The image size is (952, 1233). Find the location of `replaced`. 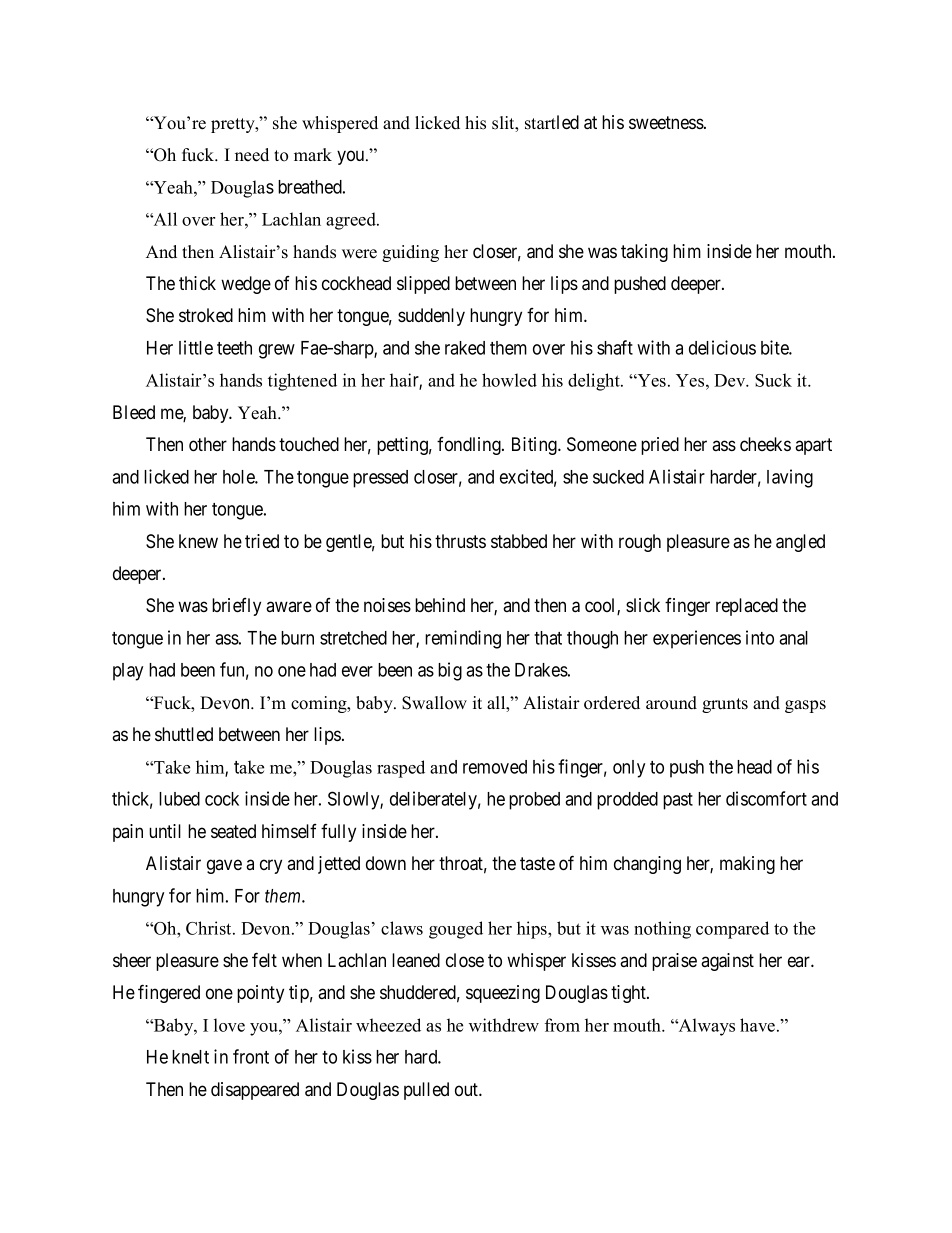

replaced is located at coordinates (747, 607).
